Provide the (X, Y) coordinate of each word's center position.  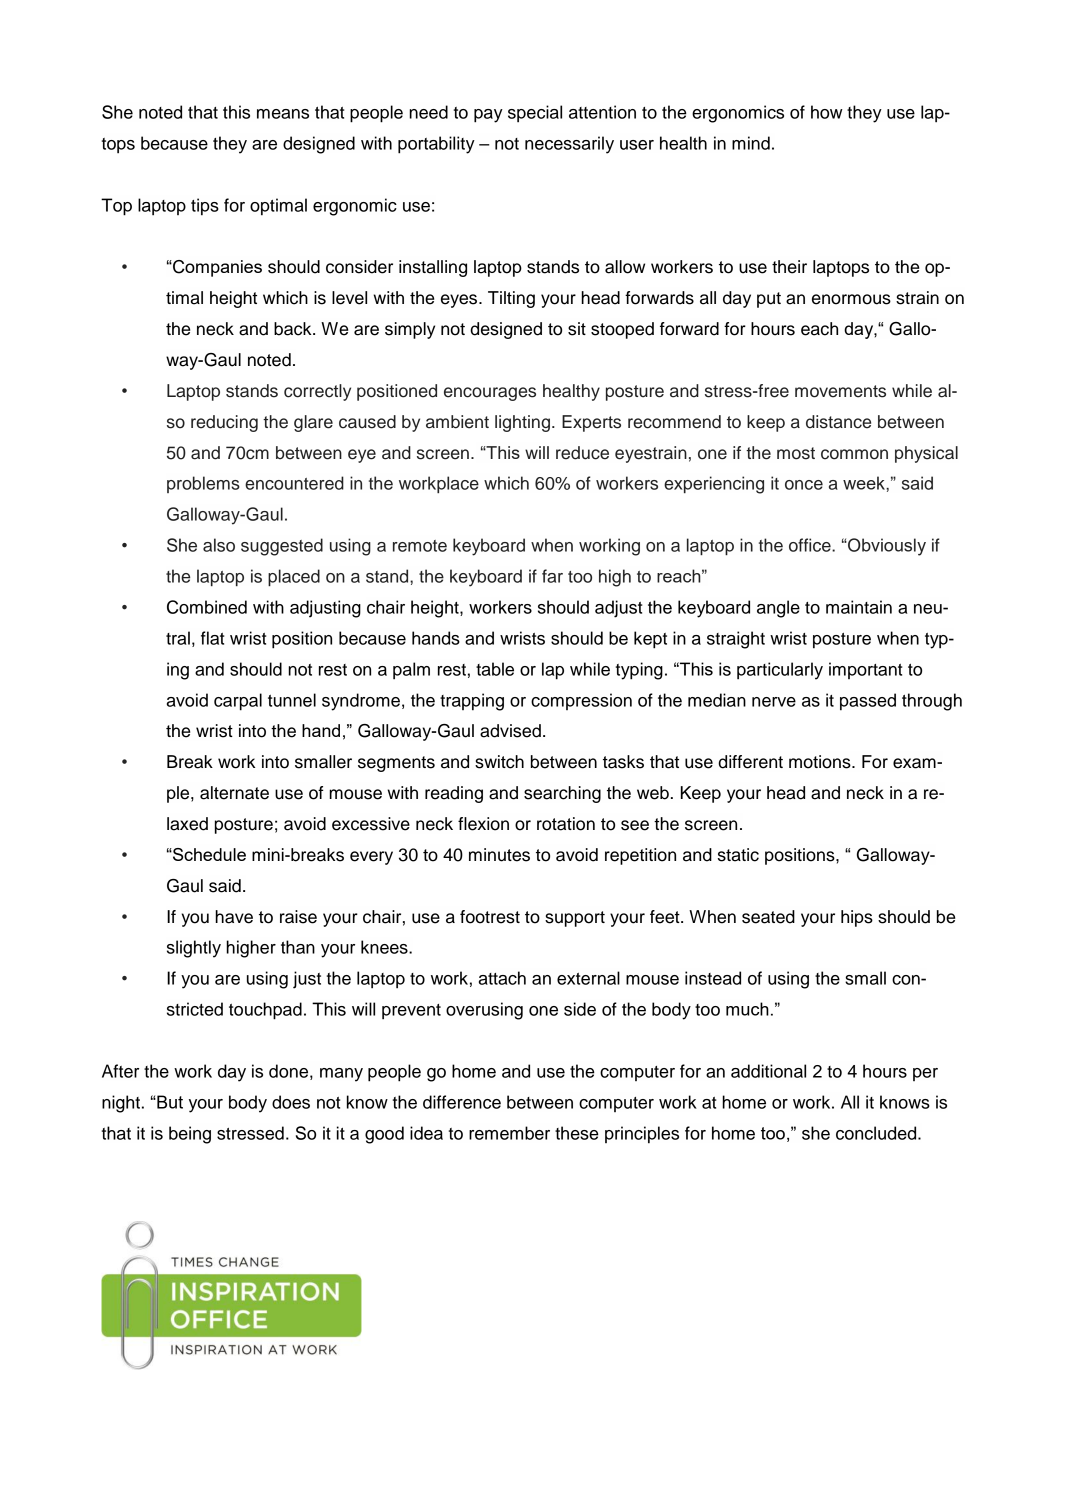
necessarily (569, 145)
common (854, 454)
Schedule (208, 854)
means (283, 114)
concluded (877, 1133)
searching (562, 794)
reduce (582, 453)
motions (821, 762)
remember (509, 1133)
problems (203, 484)
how (827, 112)
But (169, 1102)
